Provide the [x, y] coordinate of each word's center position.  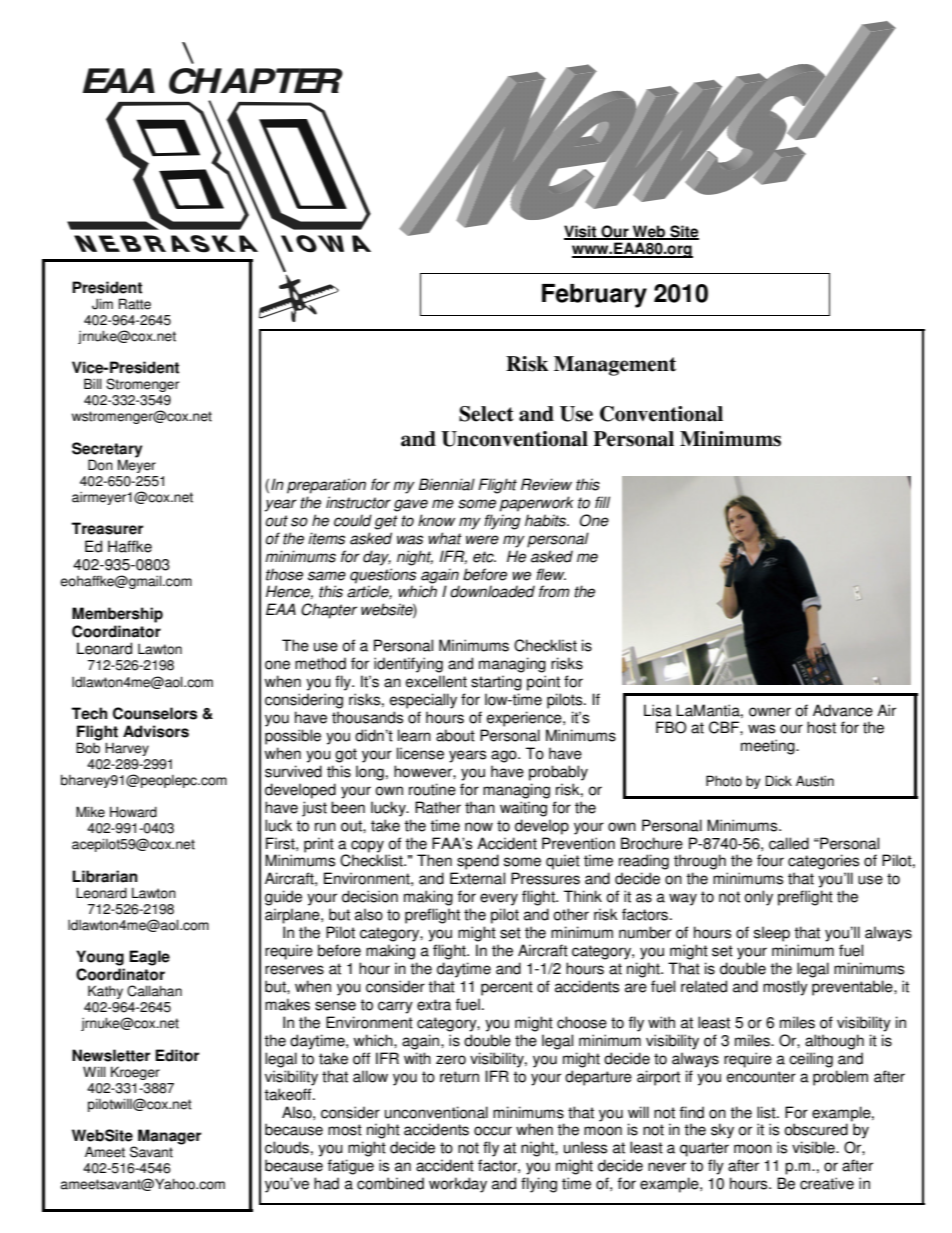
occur [493, 1131]
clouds [287, 1147]
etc [484, 557]
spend [478, 862]
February [594, 296]
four [770, 860]
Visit [581, 232]
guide [283, 898]
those [284, 574]
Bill [93, 383]
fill [602, 502]
